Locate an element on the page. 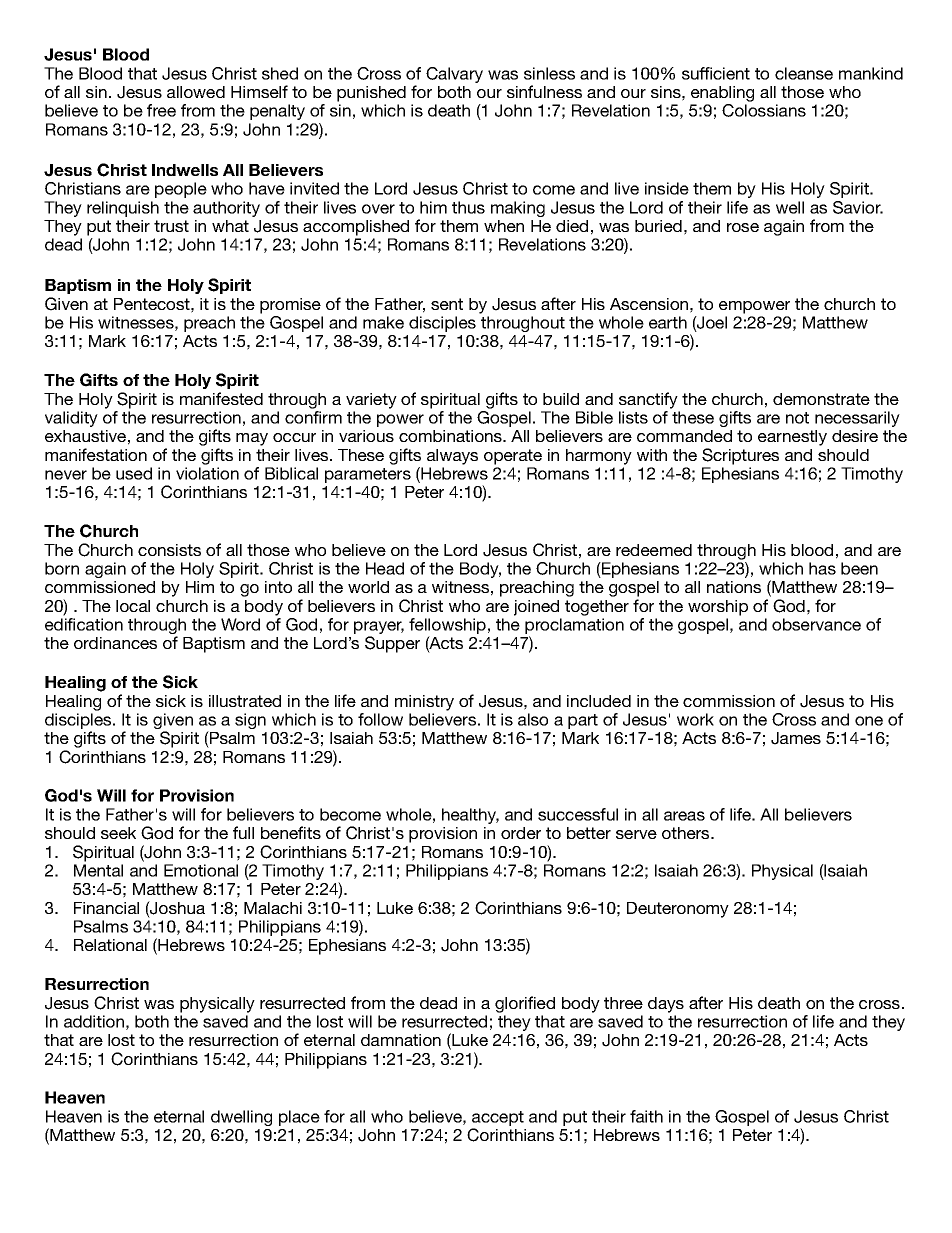 Image resolution: width=952 pixels, height=1233 pixels. place is located at coordinates (299, 1118).
